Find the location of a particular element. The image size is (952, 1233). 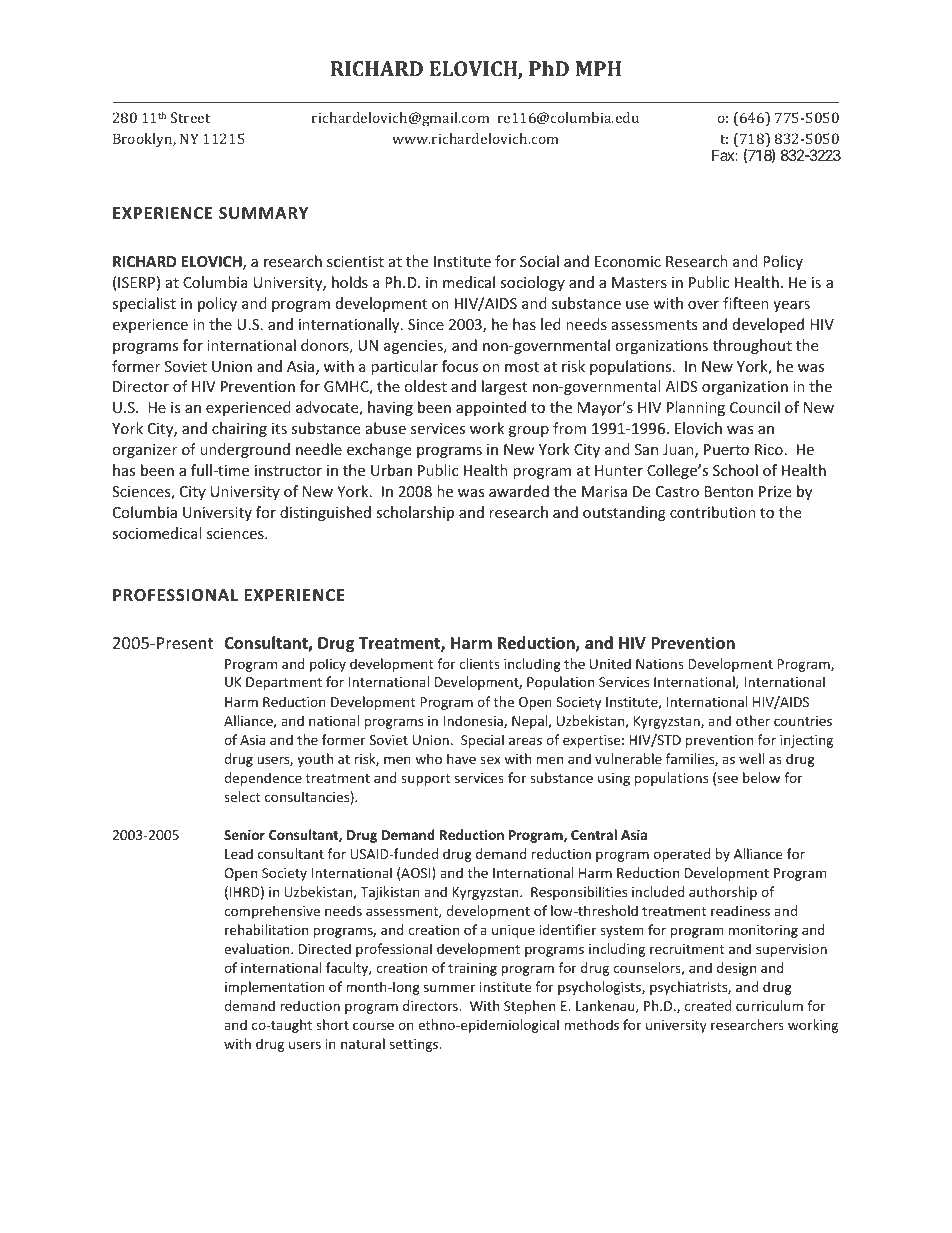

summer is located at coordinates (449, 988).
